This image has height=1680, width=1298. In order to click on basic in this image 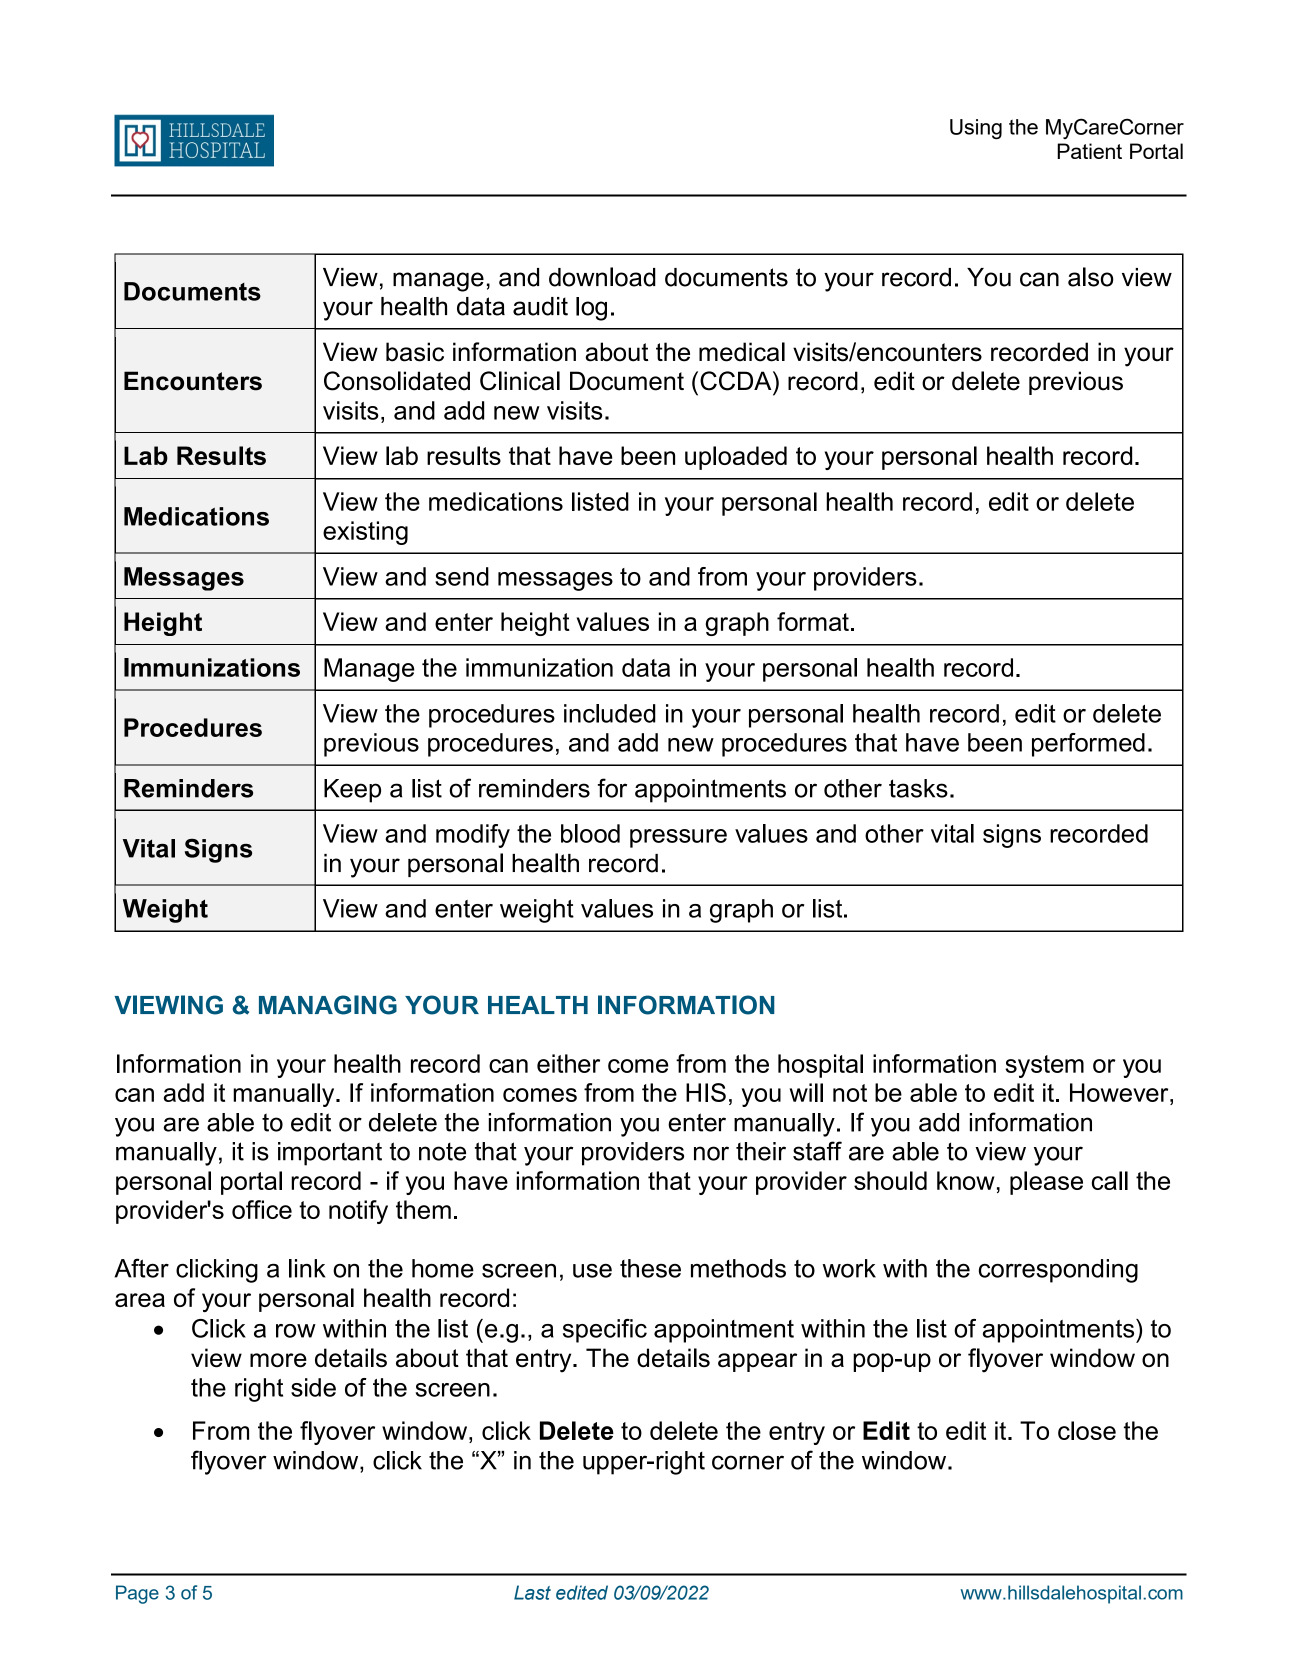, I will do `click(415, 352)`.
